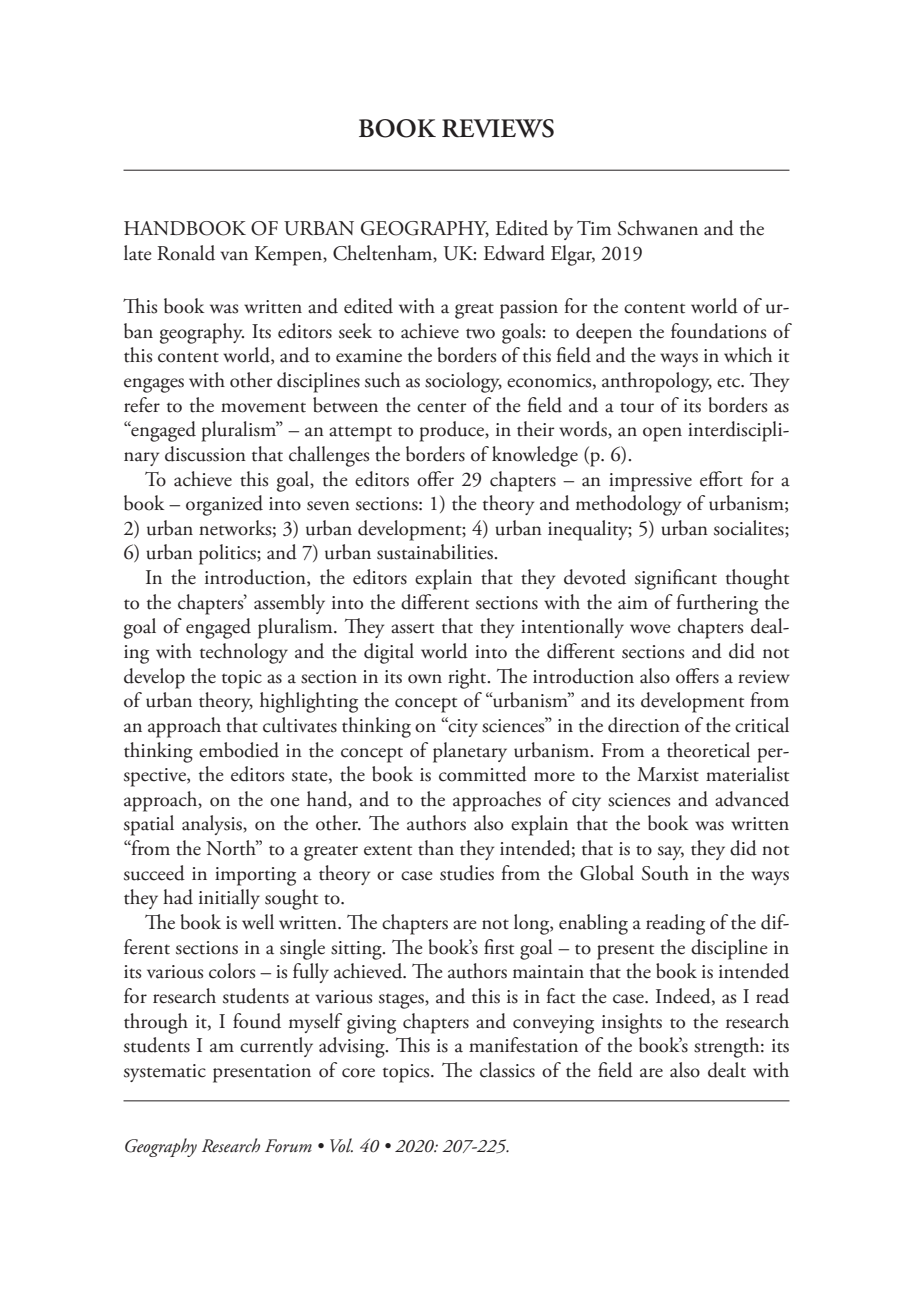  What do you see at coordinates (721, 479) in the screenshot?
I see `effort` at bounding box center [721, 479].
